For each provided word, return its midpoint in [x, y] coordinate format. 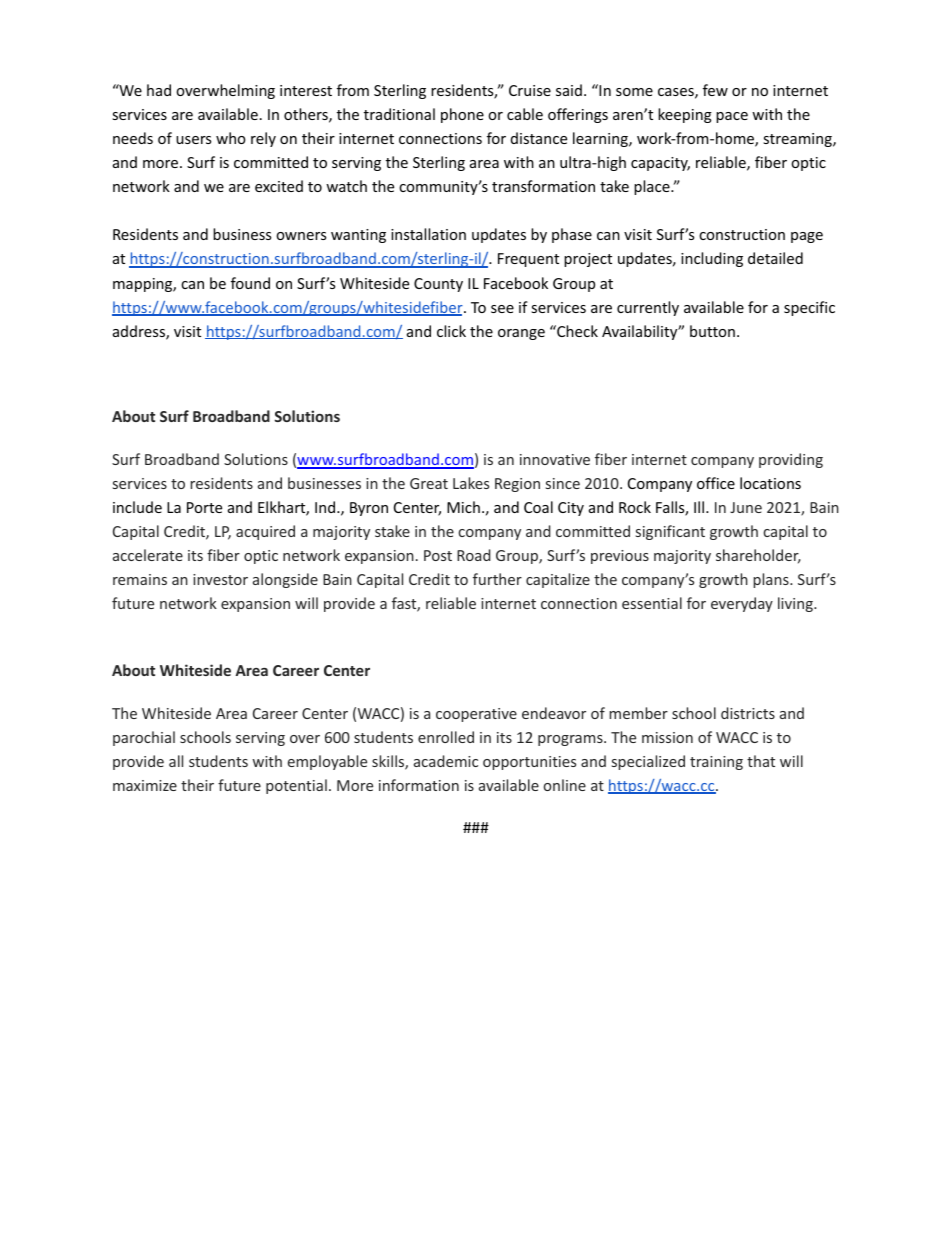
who [231, 138]
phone [462, 115]
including [712, 259]
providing [791, 460]
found [250, 283]
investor [220, 579]
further [497, 579]
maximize [145, 785]
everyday [742, 604]
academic [446, 761]
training [716, 763]
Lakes [471, 483]
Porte [204, 507]
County [438, 285]
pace [732, 117]
